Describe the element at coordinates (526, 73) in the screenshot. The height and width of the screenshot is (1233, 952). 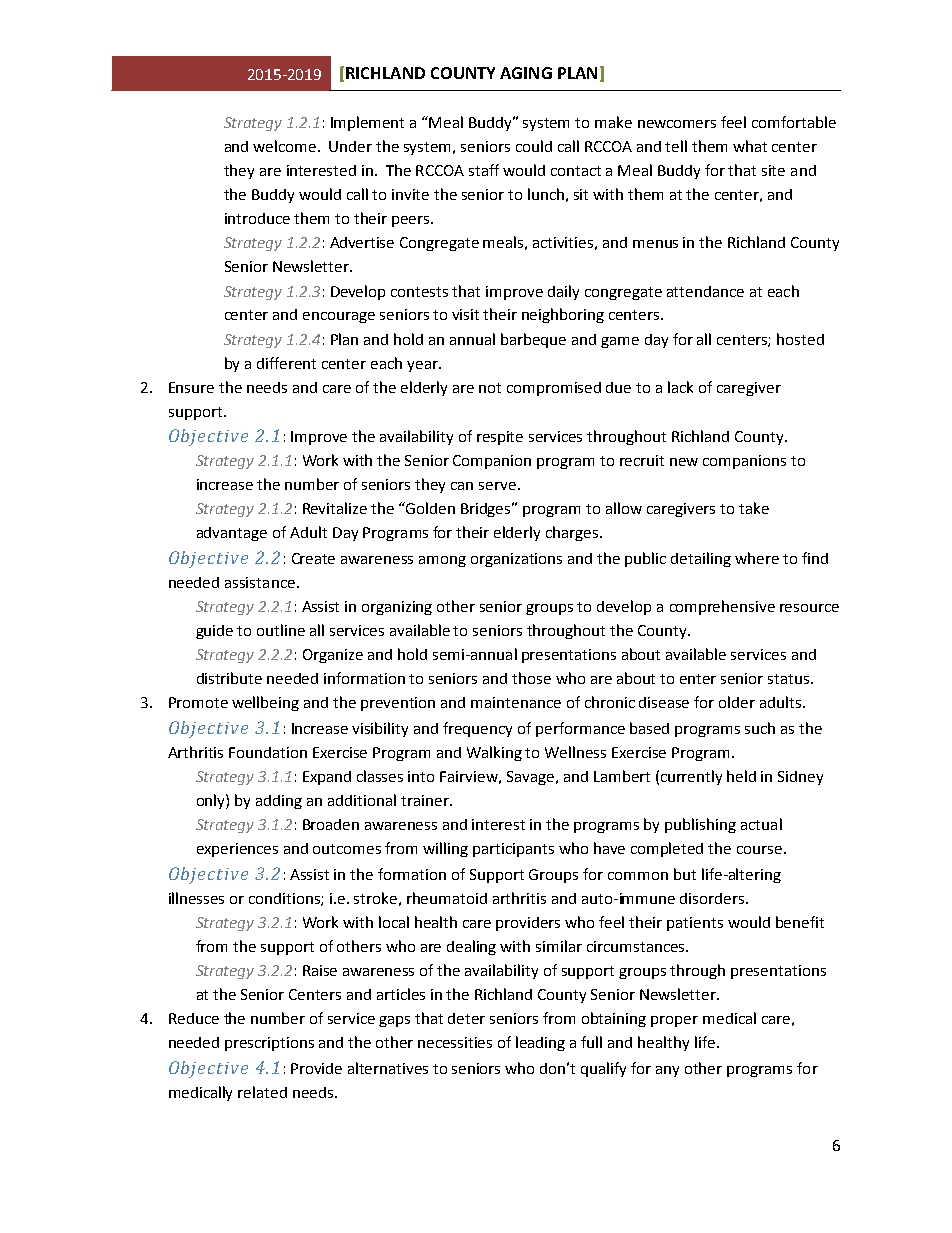
I see `AGING` at that location.
